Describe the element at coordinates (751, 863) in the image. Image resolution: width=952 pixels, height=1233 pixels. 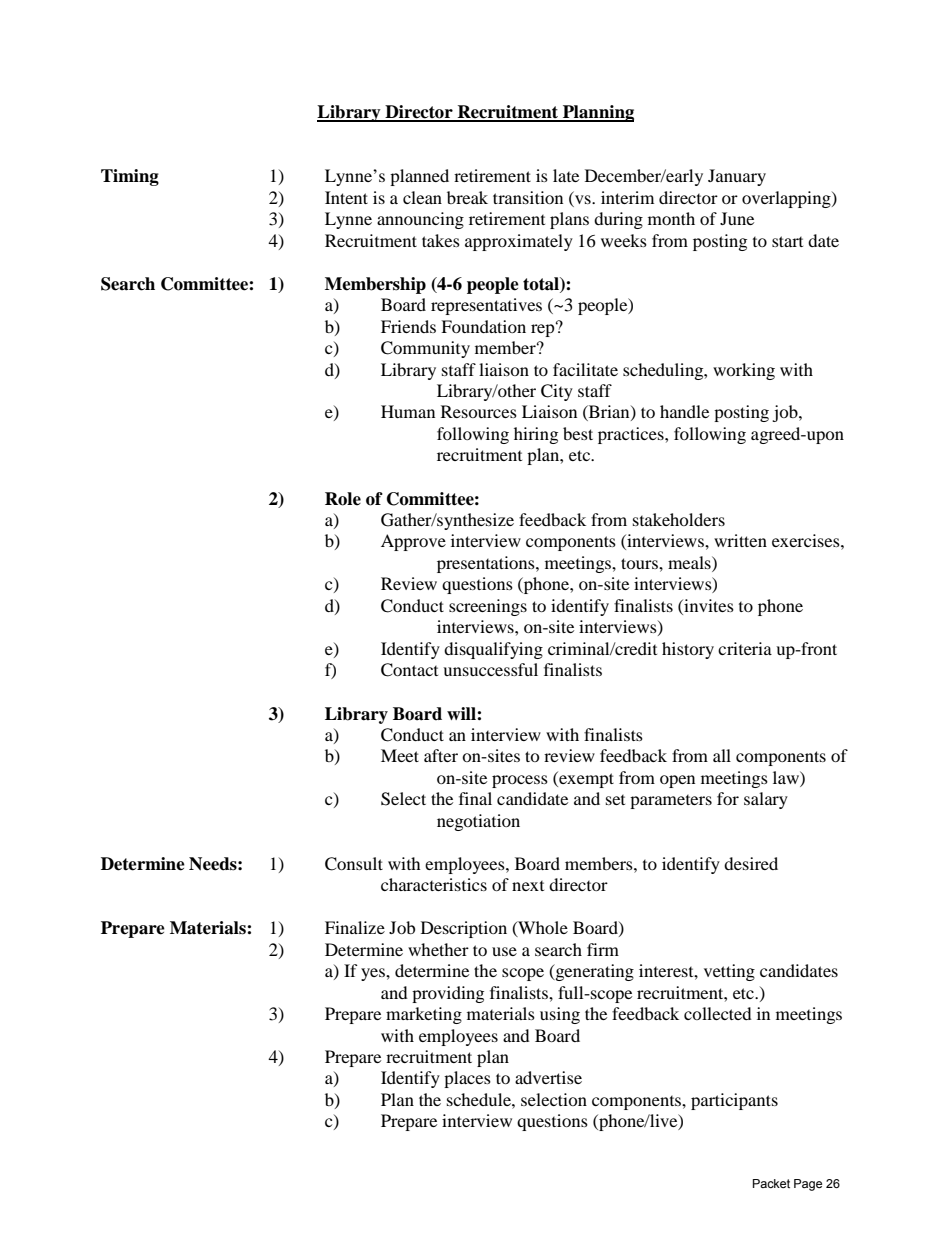
I see `desired` at that location.
